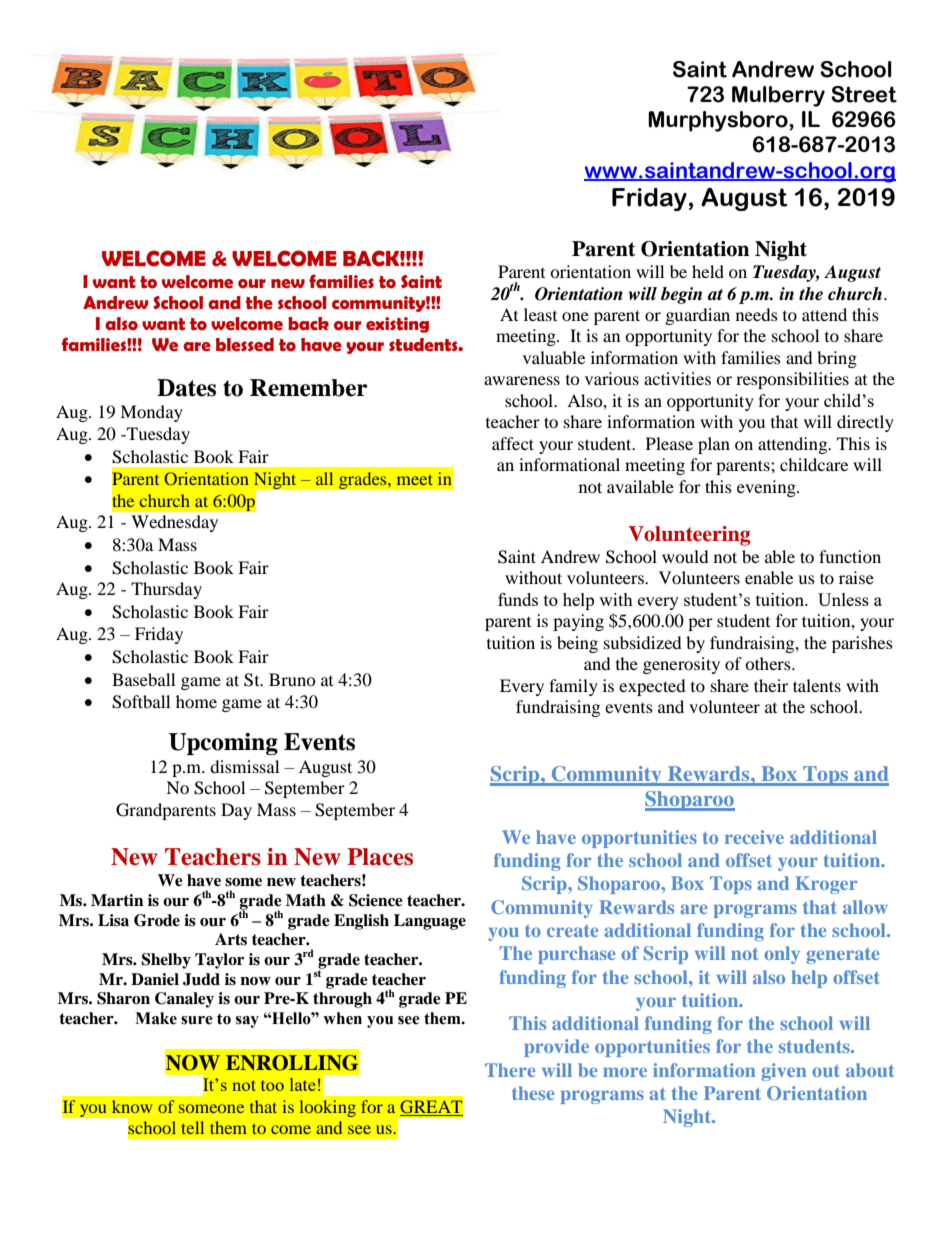 The image size is (952, 1233). What do you see at coordinates (245, 345) in the screenshot?
I see `blessed` at bounding box center [245, 345].
